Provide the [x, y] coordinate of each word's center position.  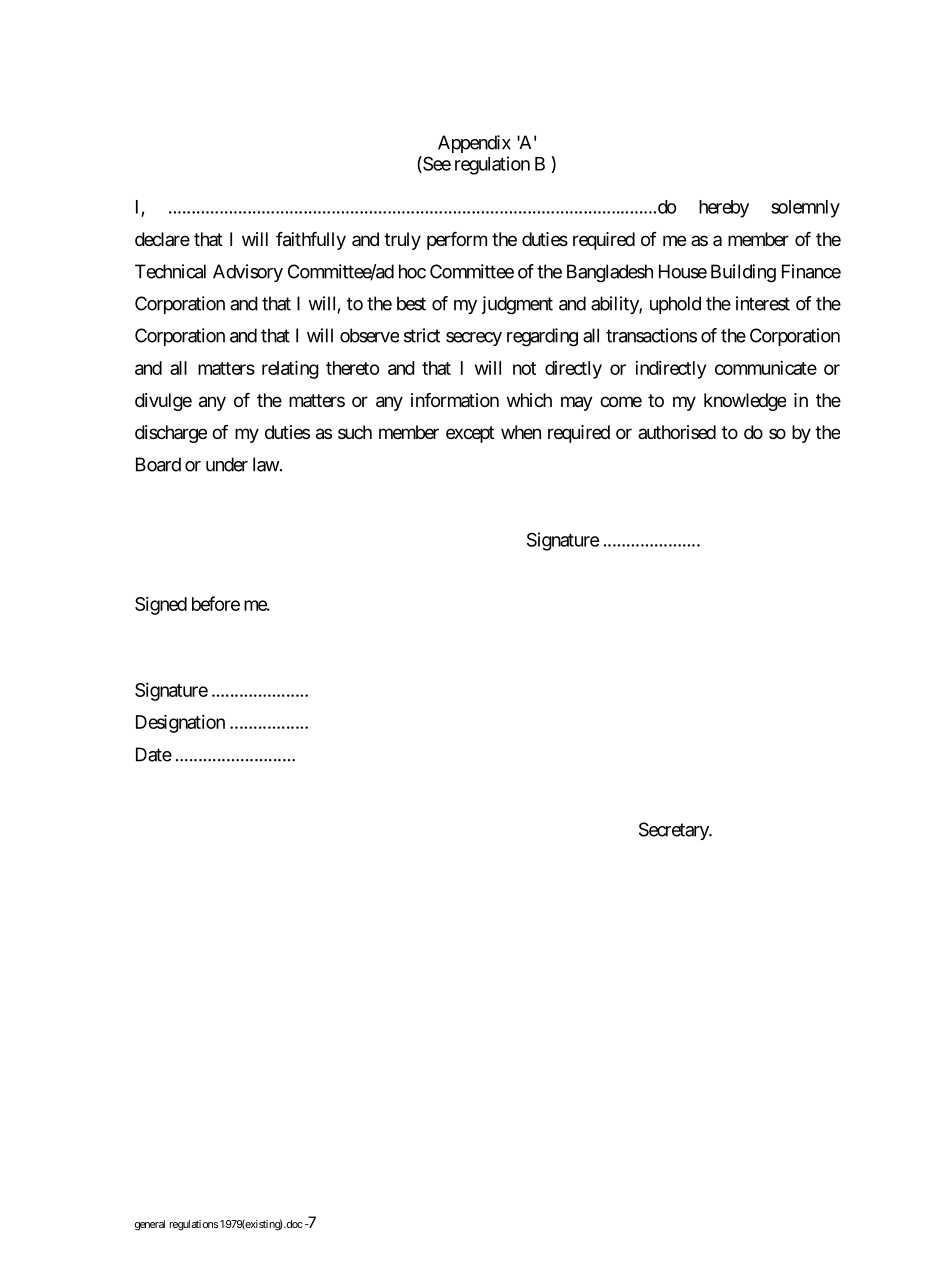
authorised [677, 432]
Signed [161, 606]
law [266, 464]
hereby [724, 209]
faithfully [311, 241]
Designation [180, 724]
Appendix [474, 144]
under [227, 464]
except [470, 434]
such [355, 432]
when [521, 432]
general [150, 1225]
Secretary [675, 831]
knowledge [745, 402]
